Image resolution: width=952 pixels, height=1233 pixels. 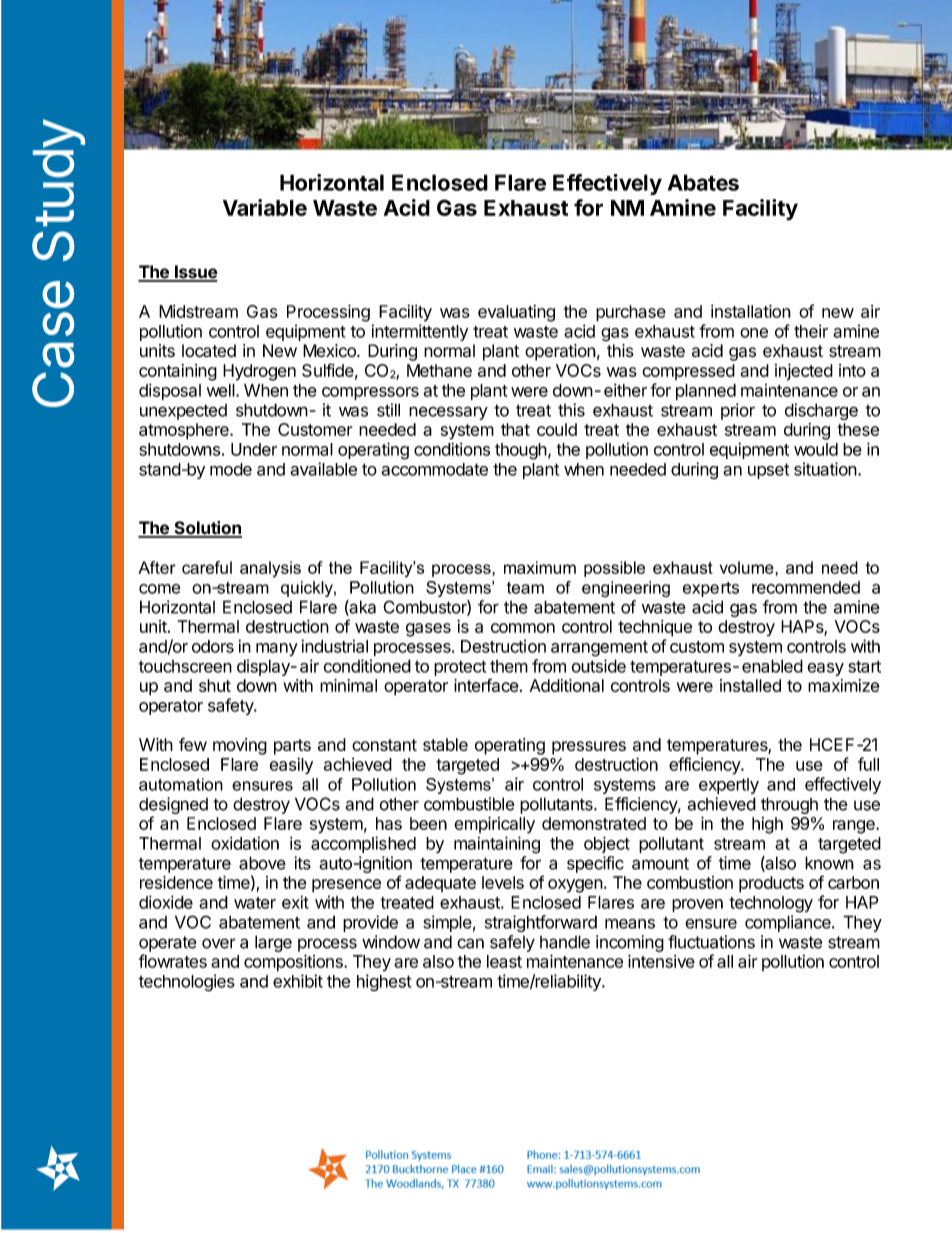 What do you see at coordinates (231, 706) in the image?
I see `safety` at bounding box center [231, 706].
